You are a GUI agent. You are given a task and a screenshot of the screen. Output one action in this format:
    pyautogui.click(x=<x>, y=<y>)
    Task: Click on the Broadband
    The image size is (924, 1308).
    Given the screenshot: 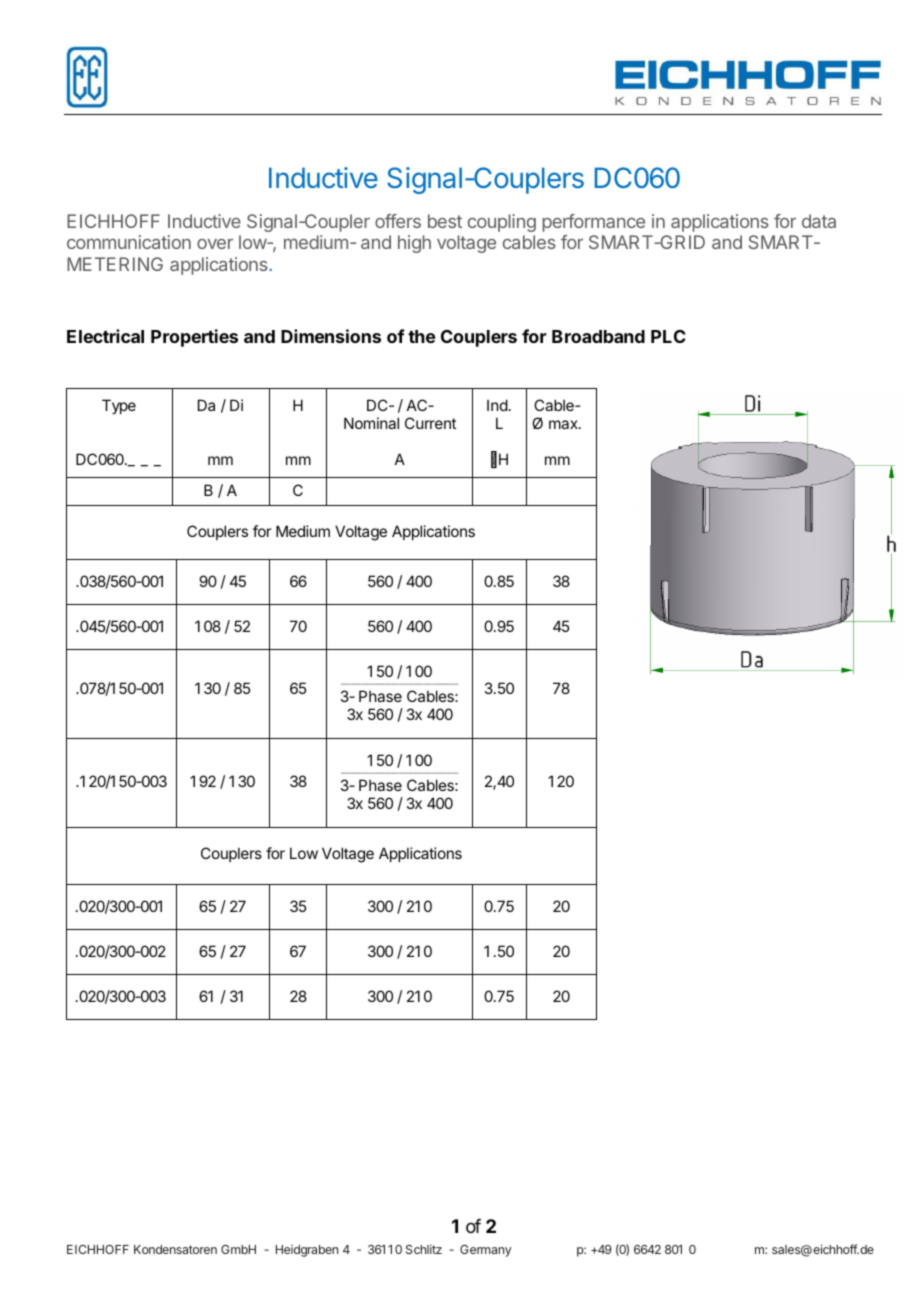 What is the action you would take?
    pyautogui.click(x=598, y=336)
